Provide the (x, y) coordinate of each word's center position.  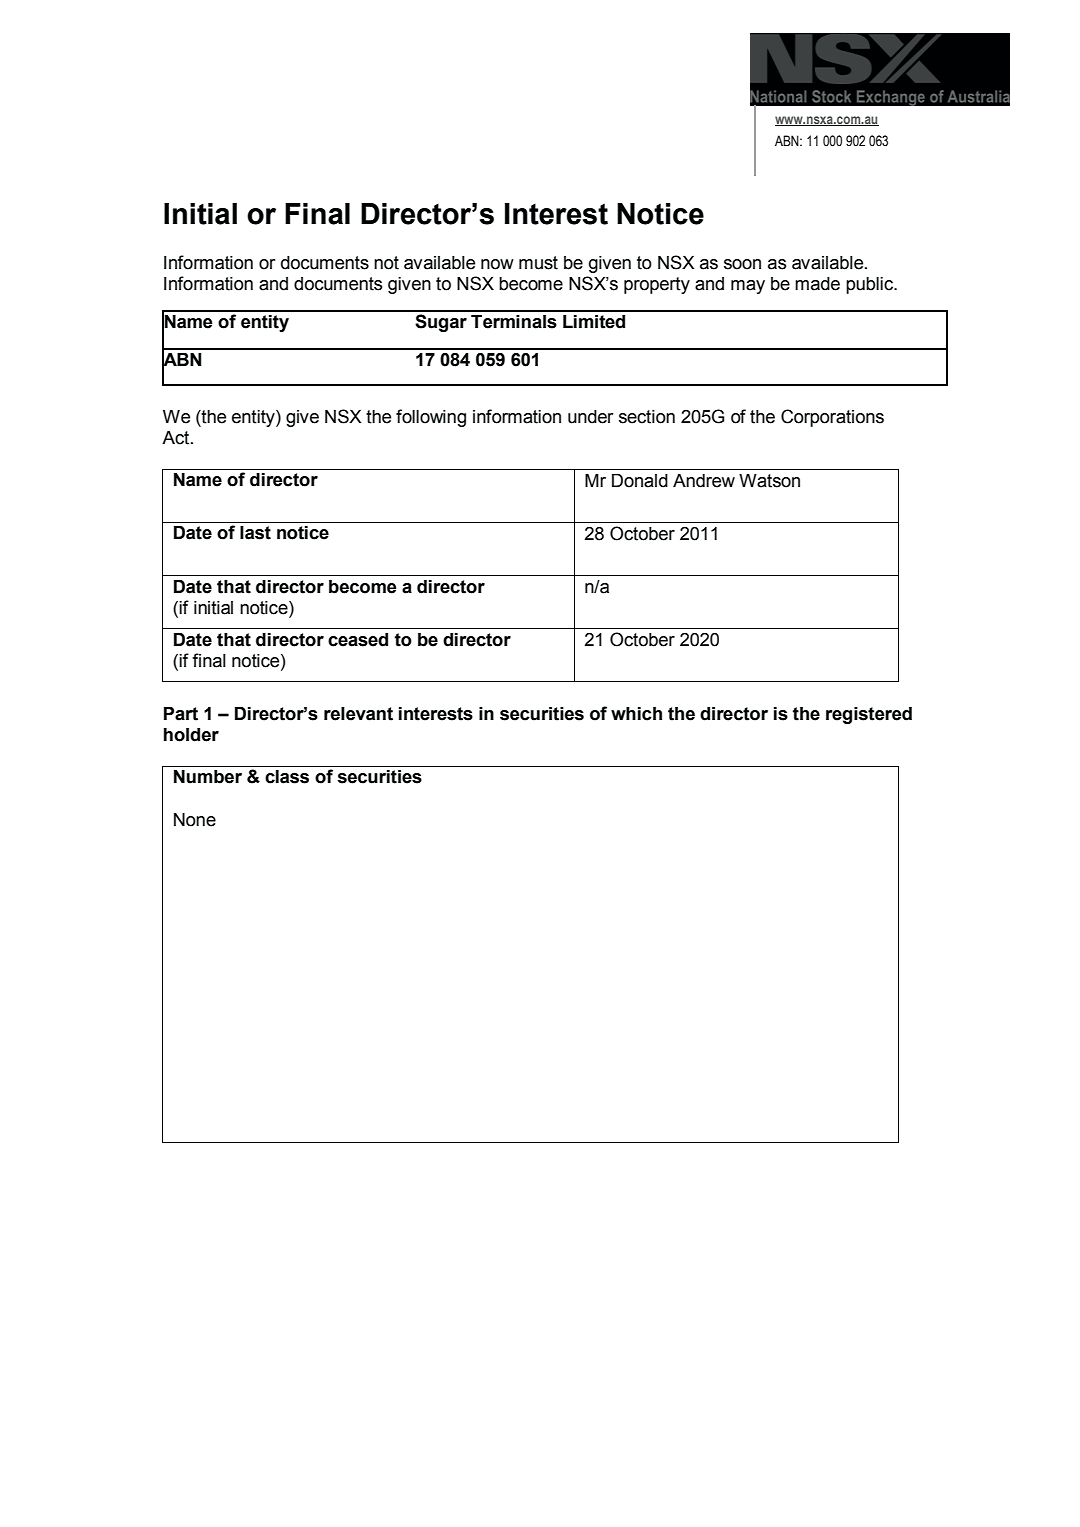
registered (869, 715)
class (287, 777)
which (636, 714)
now (497, 264)
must (538, 263)
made (817, 284)
